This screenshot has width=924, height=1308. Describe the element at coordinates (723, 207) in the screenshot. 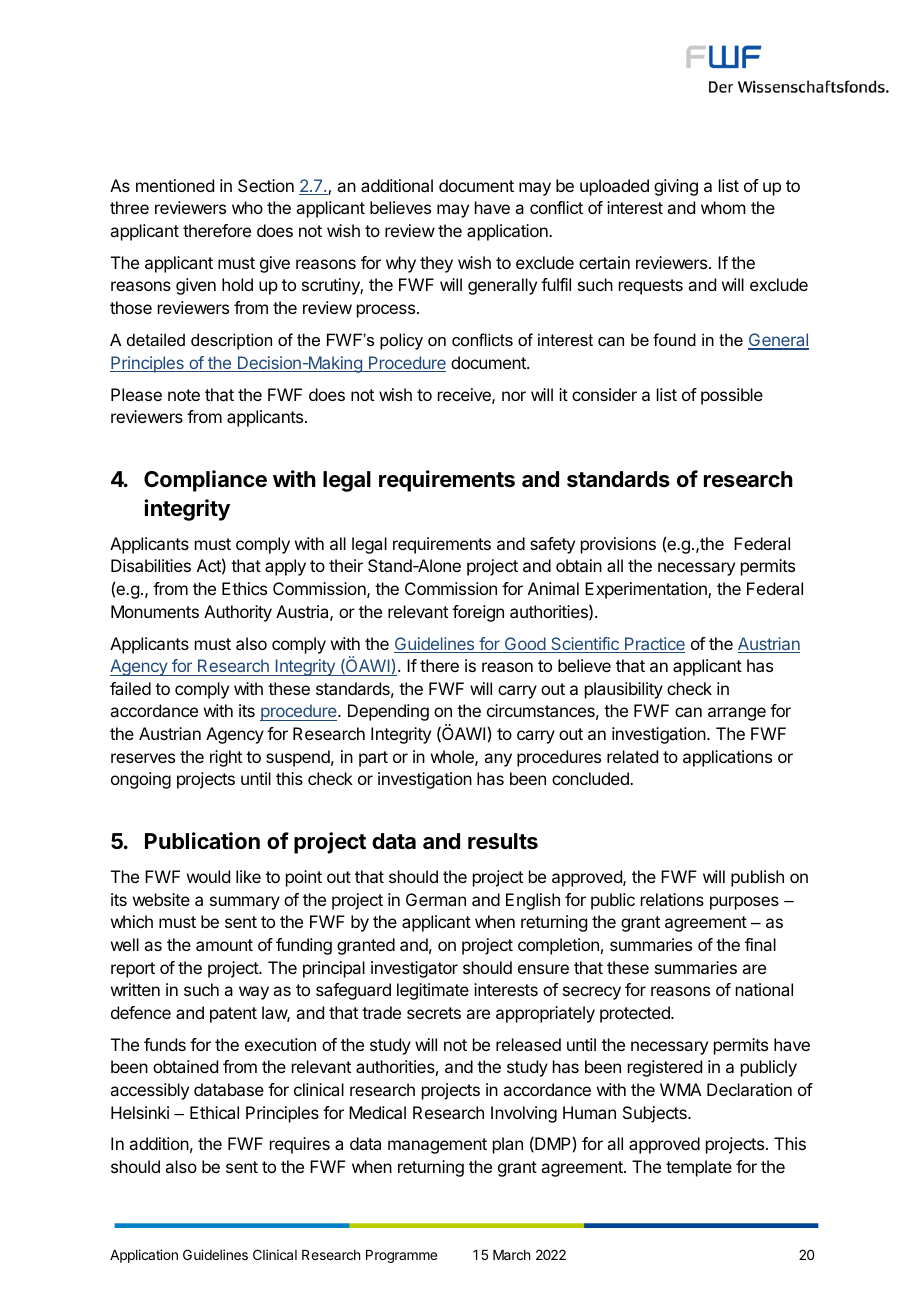

I see `whom` at that location.
